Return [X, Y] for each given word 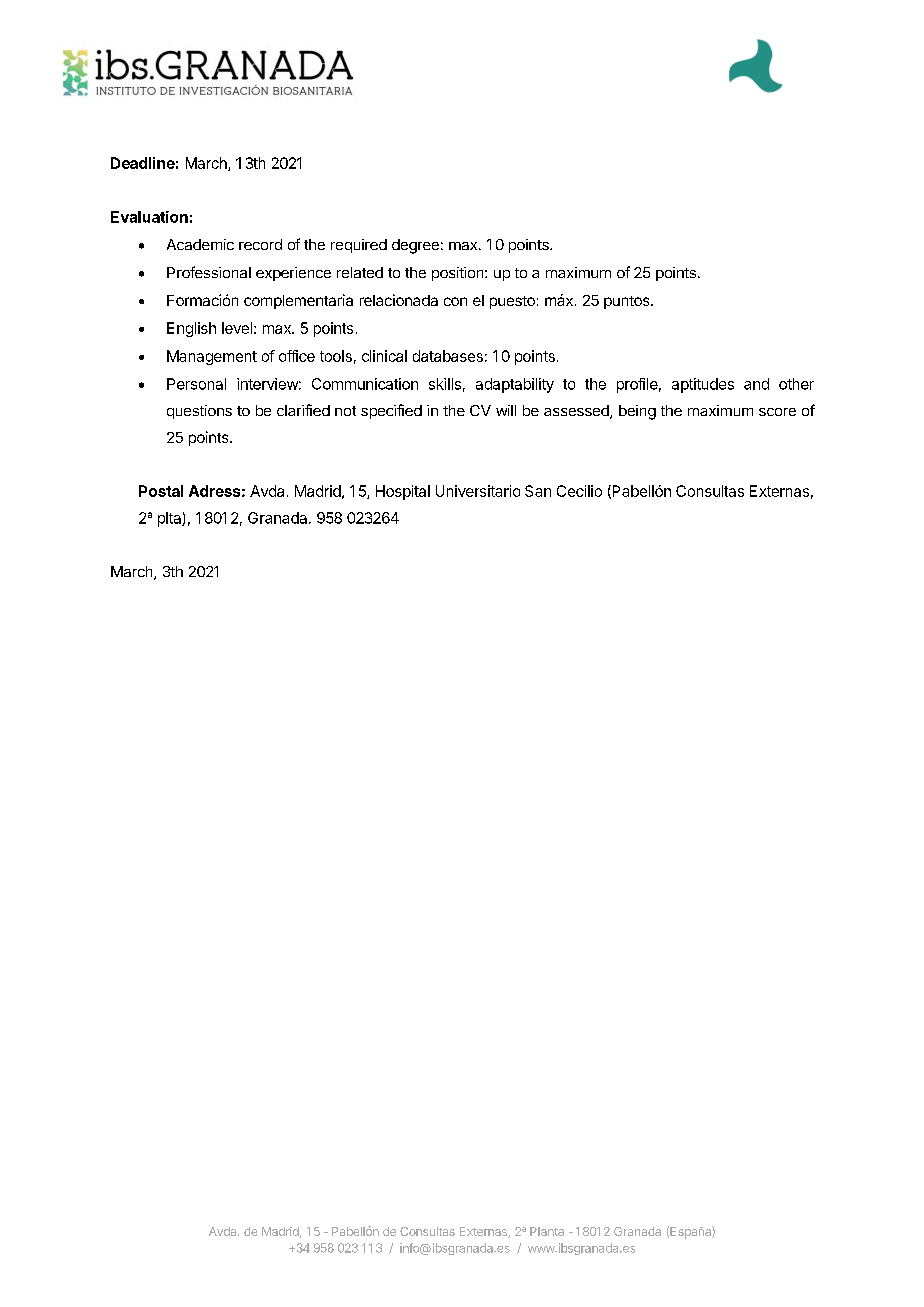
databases [448, 356]
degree [415, 246]
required [359, 246]
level [237, 328]
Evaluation [149, 217]
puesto [512, 302]
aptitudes [703, 385]
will [506, 410]
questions [199, 412]
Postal [161, 491]
